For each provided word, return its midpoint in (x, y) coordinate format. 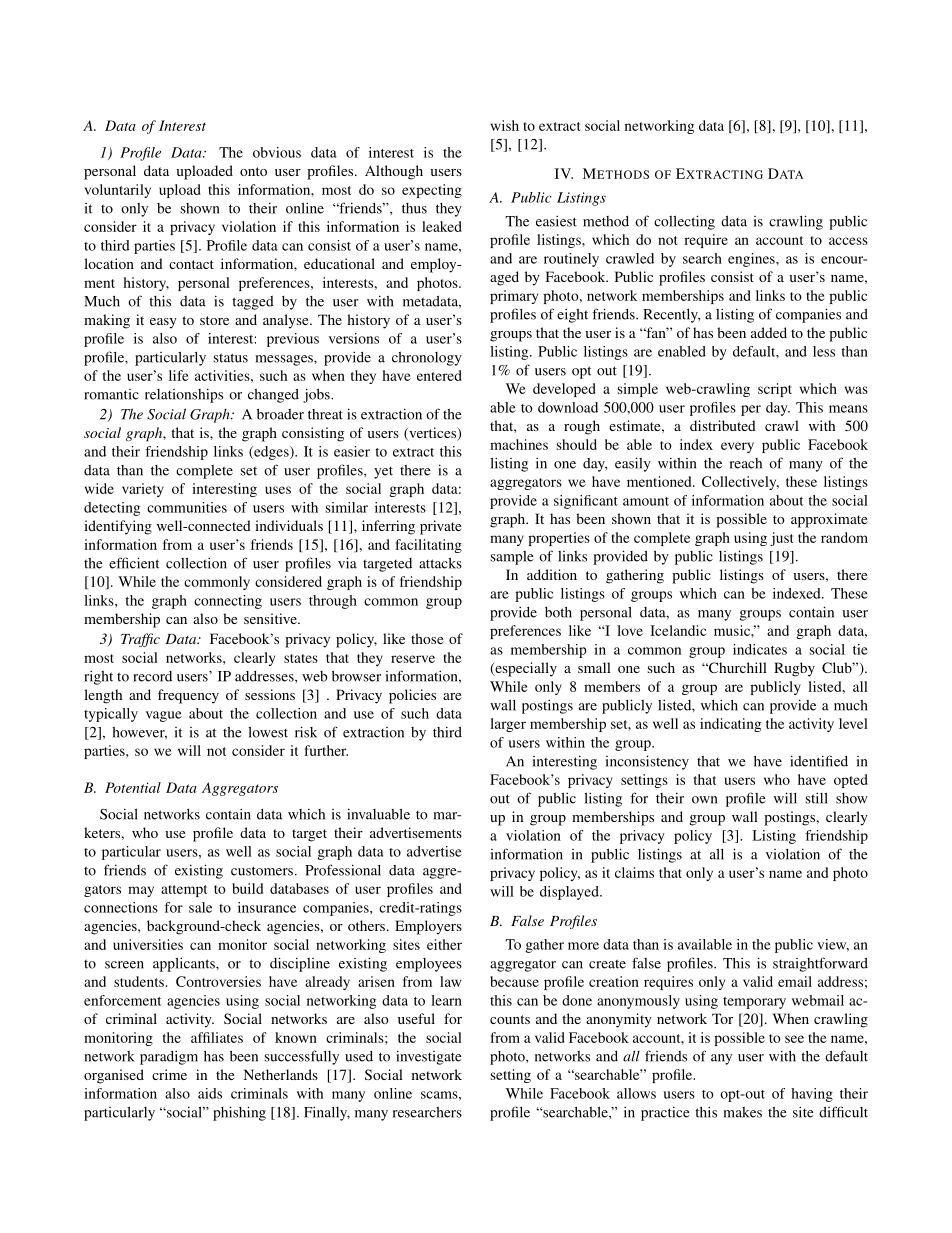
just (781, 539)
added (769, 332)
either (444, 944)
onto (253, 171)
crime (169, 1074)
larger (508, 725)
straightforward (820, 964)
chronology (427, 359)
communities (187, 507)
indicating (730, 725)
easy (163, 323)
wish (505, 125)
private (440, 527)
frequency (188, 696)
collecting (684, 222)
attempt (184, 891)
